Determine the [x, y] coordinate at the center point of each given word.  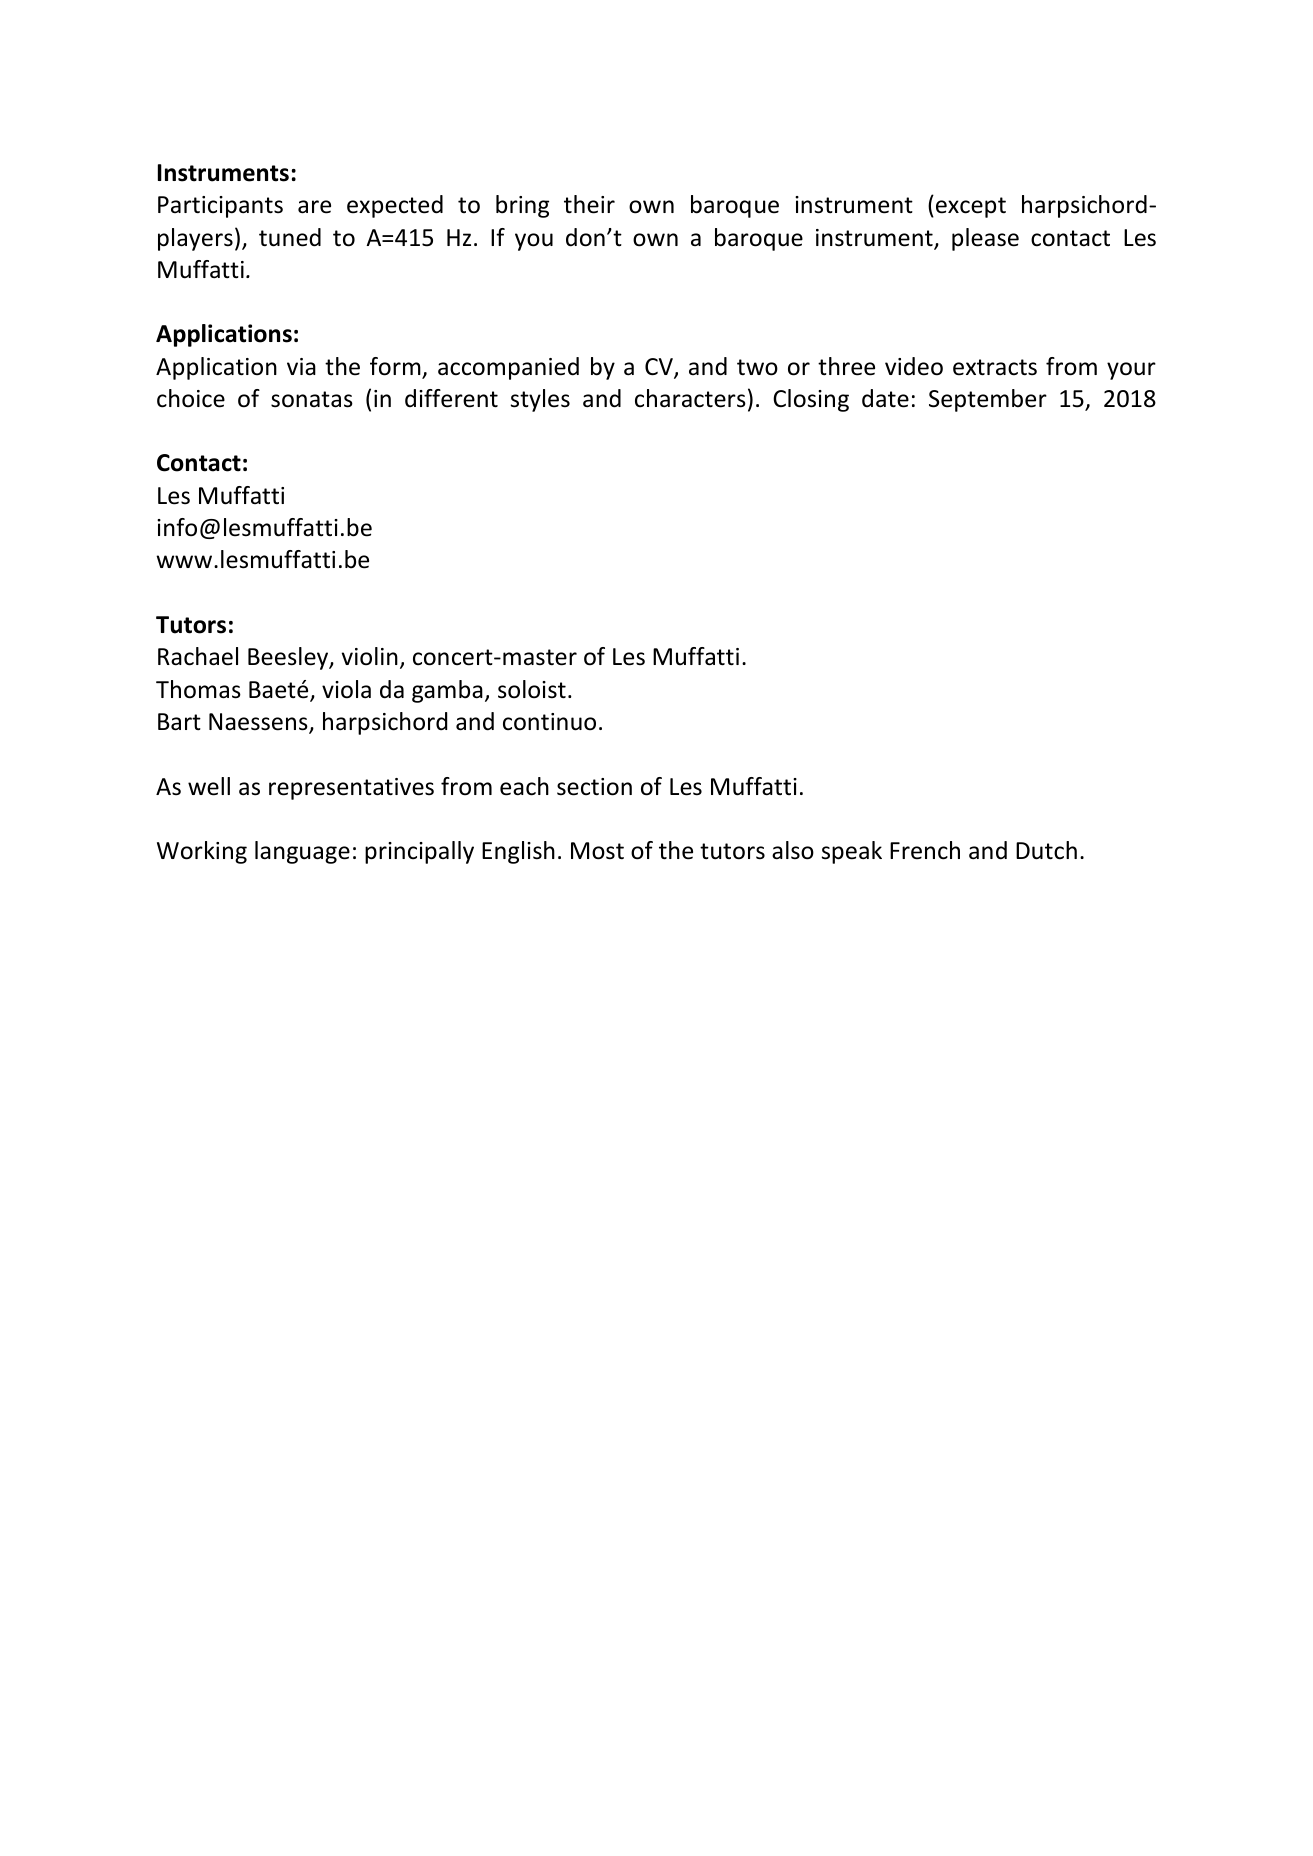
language [302, 852]
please [985, 239]
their [589, 204]
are [314, 207]
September [988, 400]
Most [597, 851]
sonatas [312, 399]
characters [690, 398]
